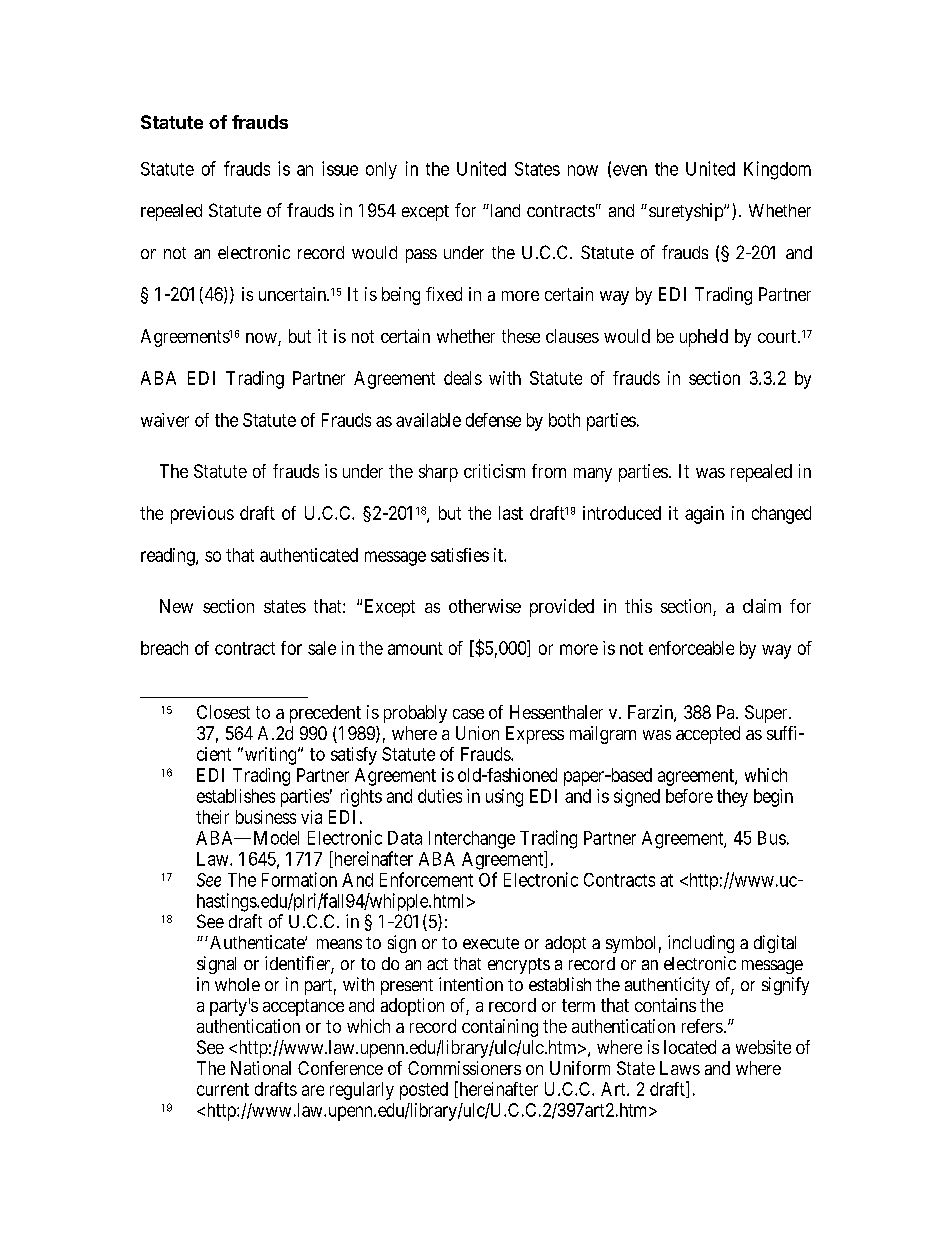  I want to click on land, so click(504, 210).
